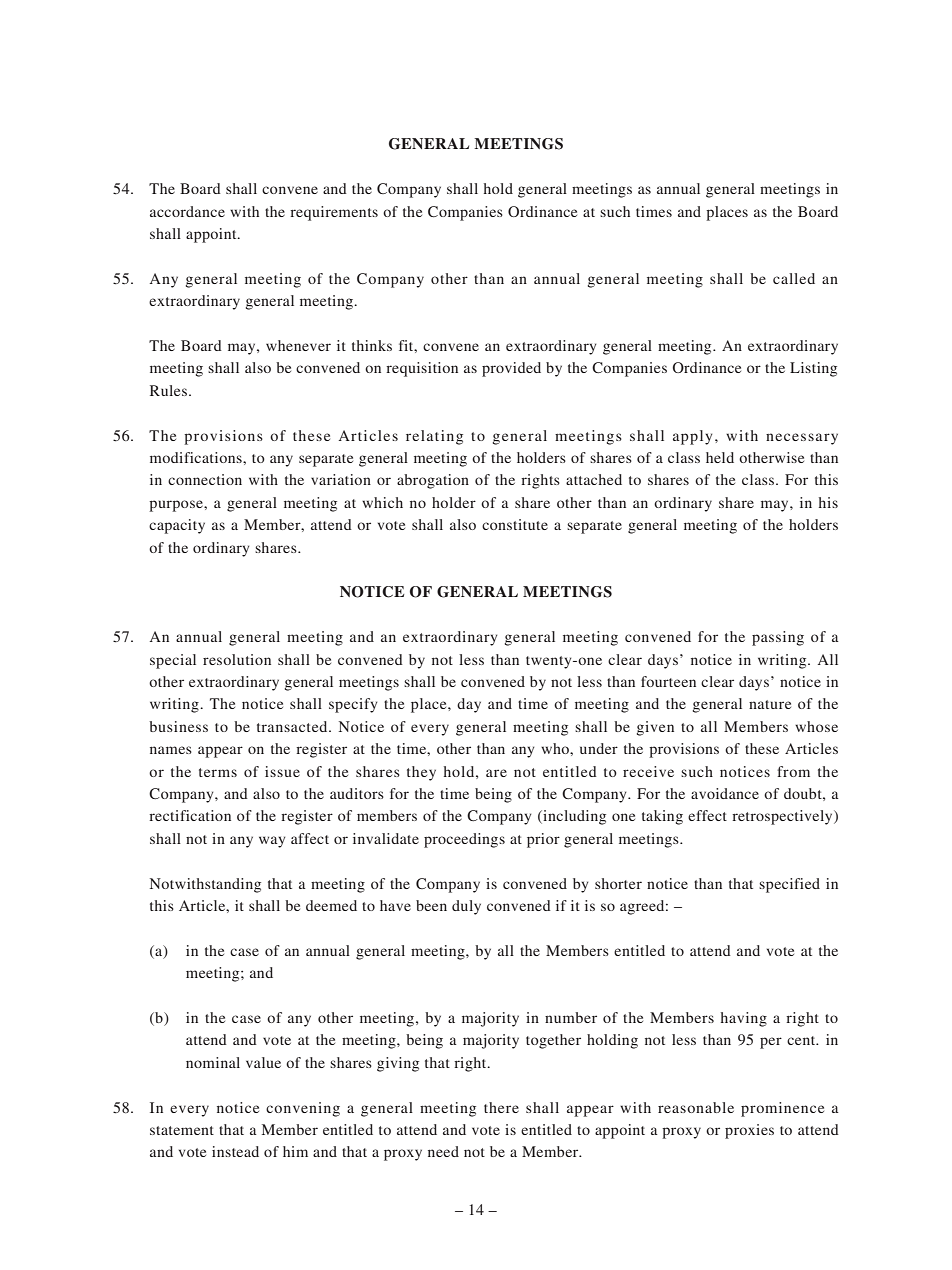  Describe the element at coordinates (501, 1107) in the screenshot. I see `there` at that location.
